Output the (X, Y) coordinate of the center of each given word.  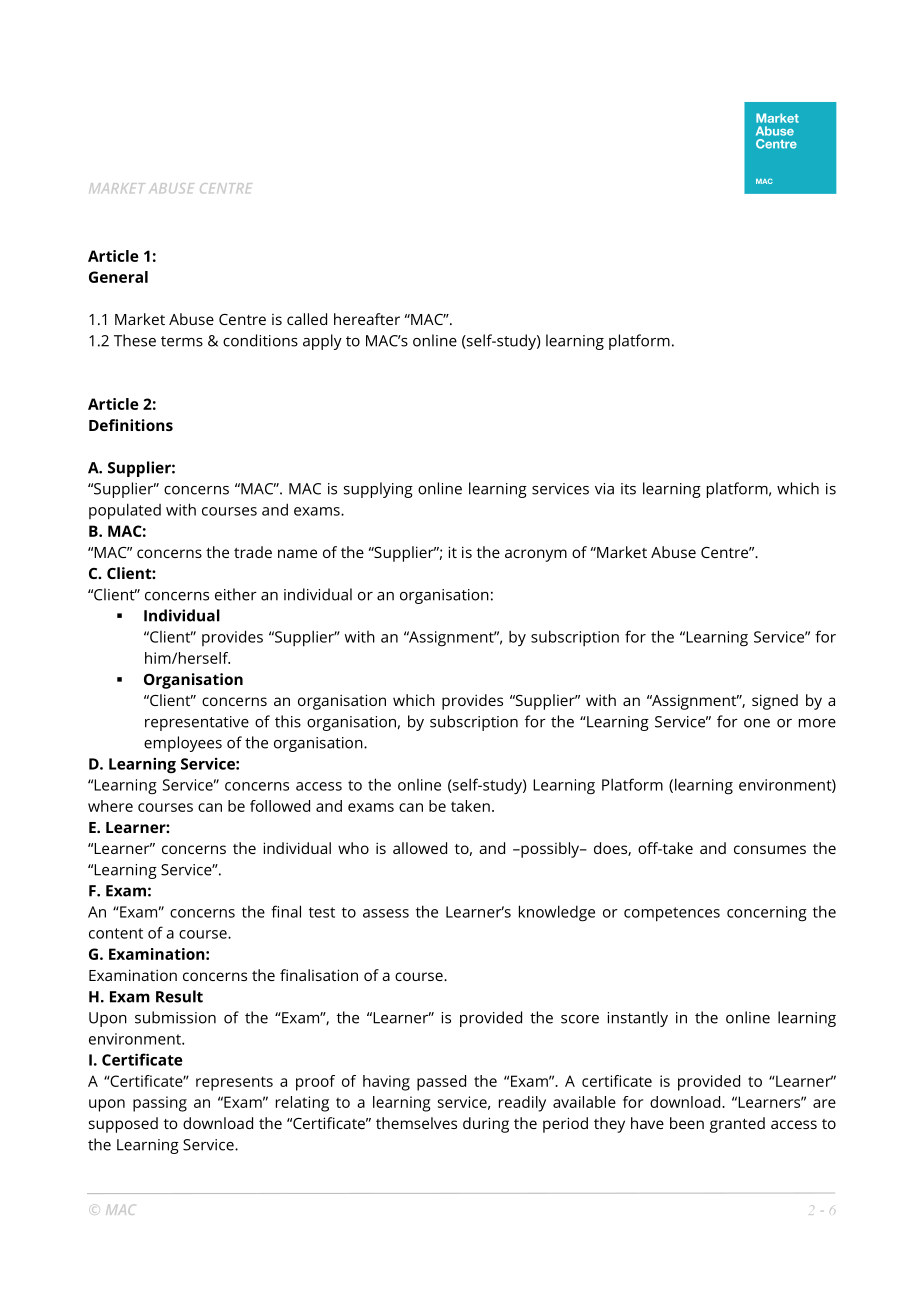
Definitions (131, 425)
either (236, 594)
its (628, 489)
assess (386, 913)
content (116, 933)
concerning (767, 914)
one (757, 723)
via (604, 489)
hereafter (367, 319)
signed (775, 702)
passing (160, 1104)
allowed (420, 848)
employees (183, 744)
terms (182, 341)
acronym (536, 555)
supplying (378, 490)
